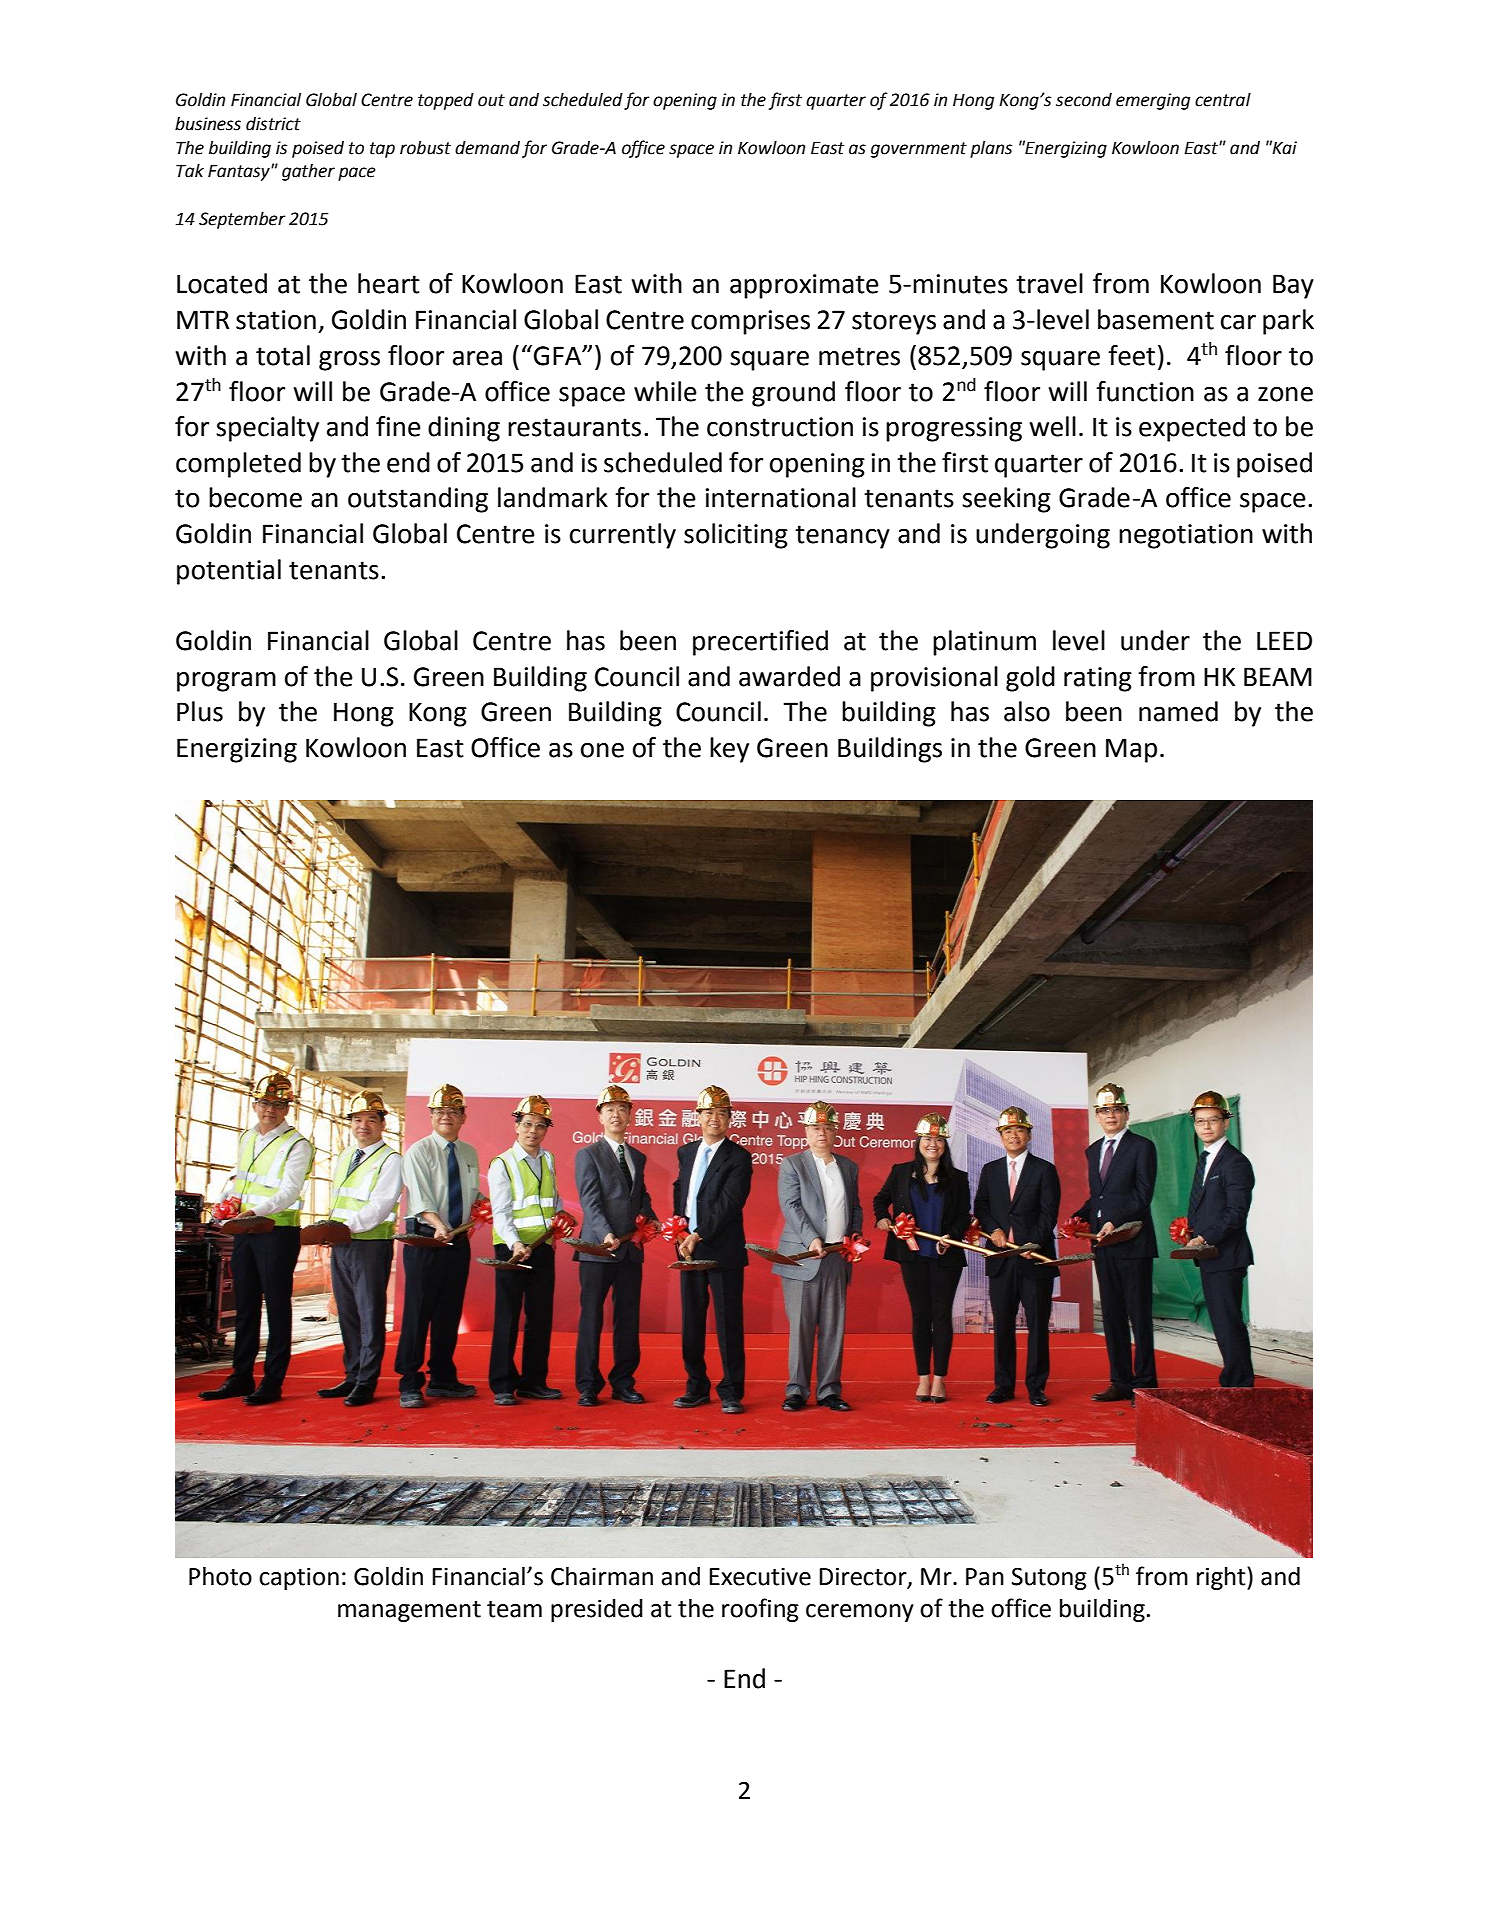  Describe the element at coordinates (200, 711) in the screenshot. I see `Plus` at that location.
